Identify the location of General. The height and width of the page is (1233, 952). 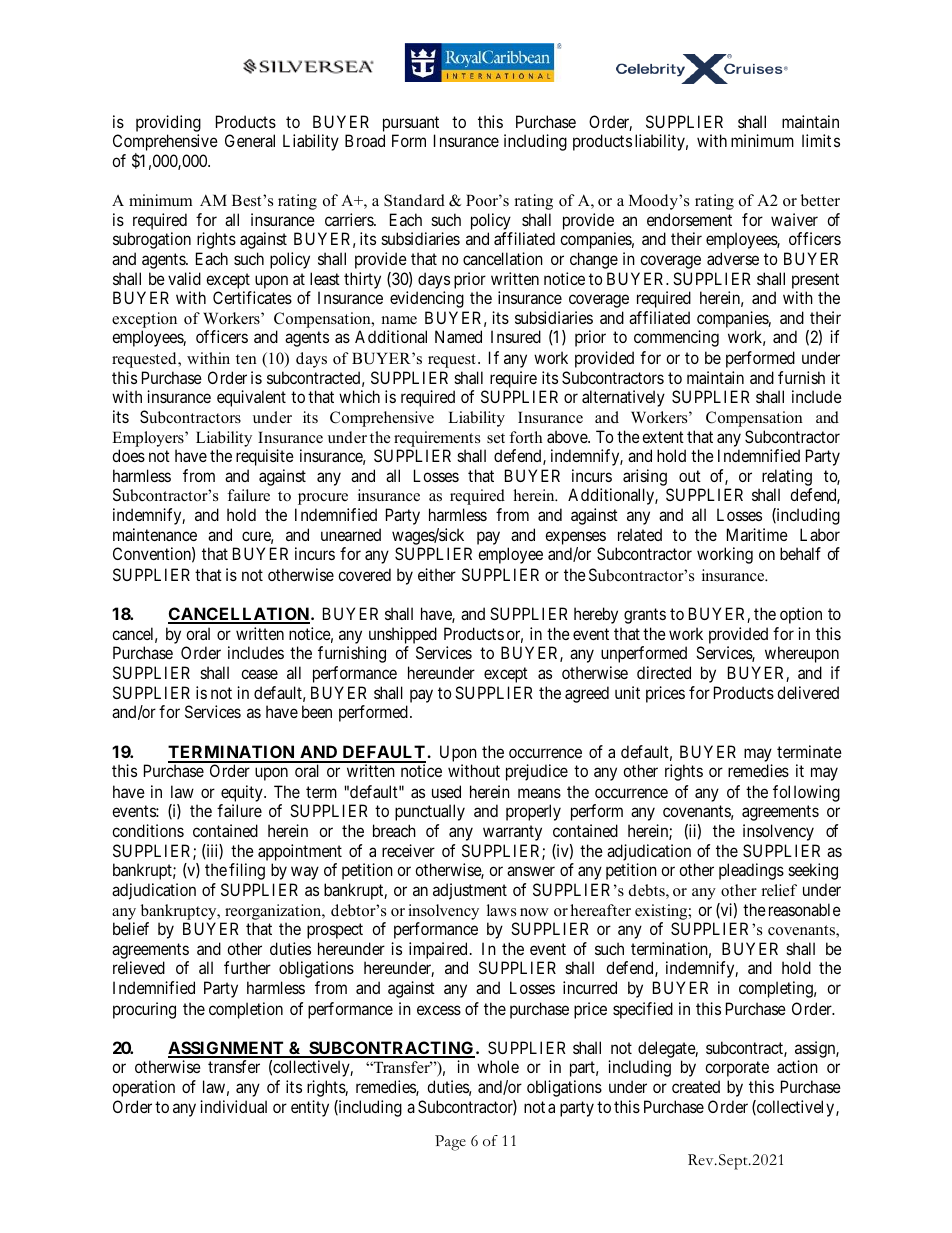
(250, 140).
